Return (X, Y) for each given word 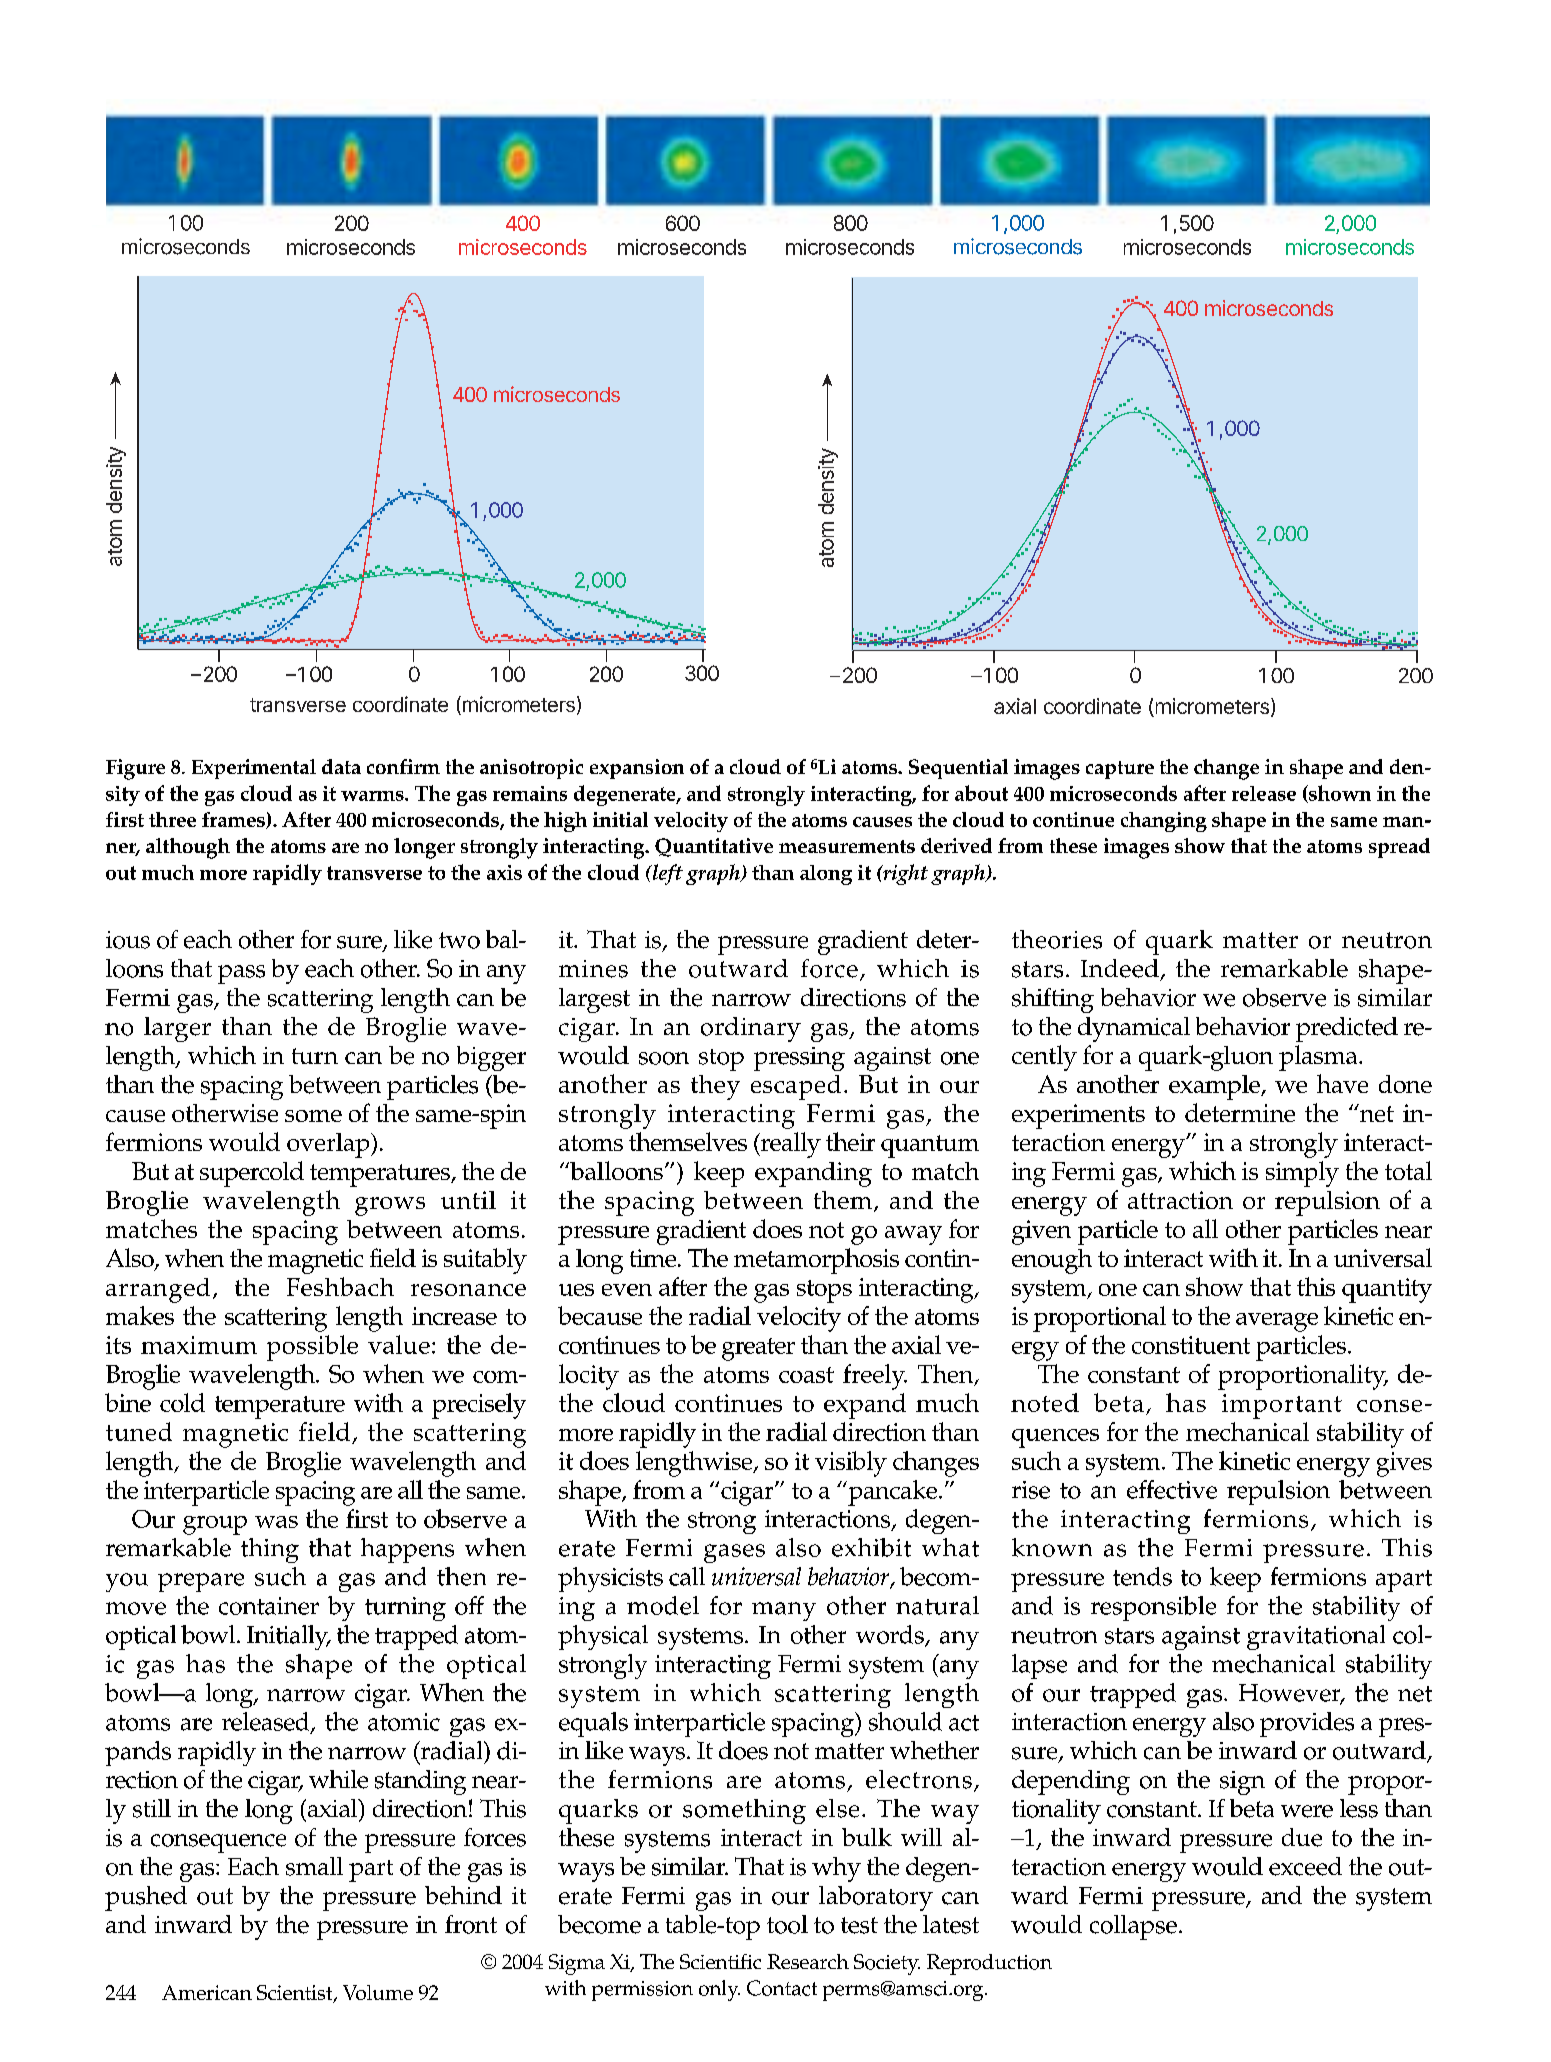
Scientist (296, 1994)
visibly (851, 1464)
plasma (1319, 1058)
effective (1172, 1489)
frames (234, 820)
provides (1307, 1724)
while (338, 1779)
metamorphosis (816, 1261)
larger (177, 1029)
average (1277, 1322)
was (276, 1522)
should (905, 1721)
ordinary (751, 1029)
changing (1164, 822)
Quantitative (714, 847)
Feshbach (340, 1286)
